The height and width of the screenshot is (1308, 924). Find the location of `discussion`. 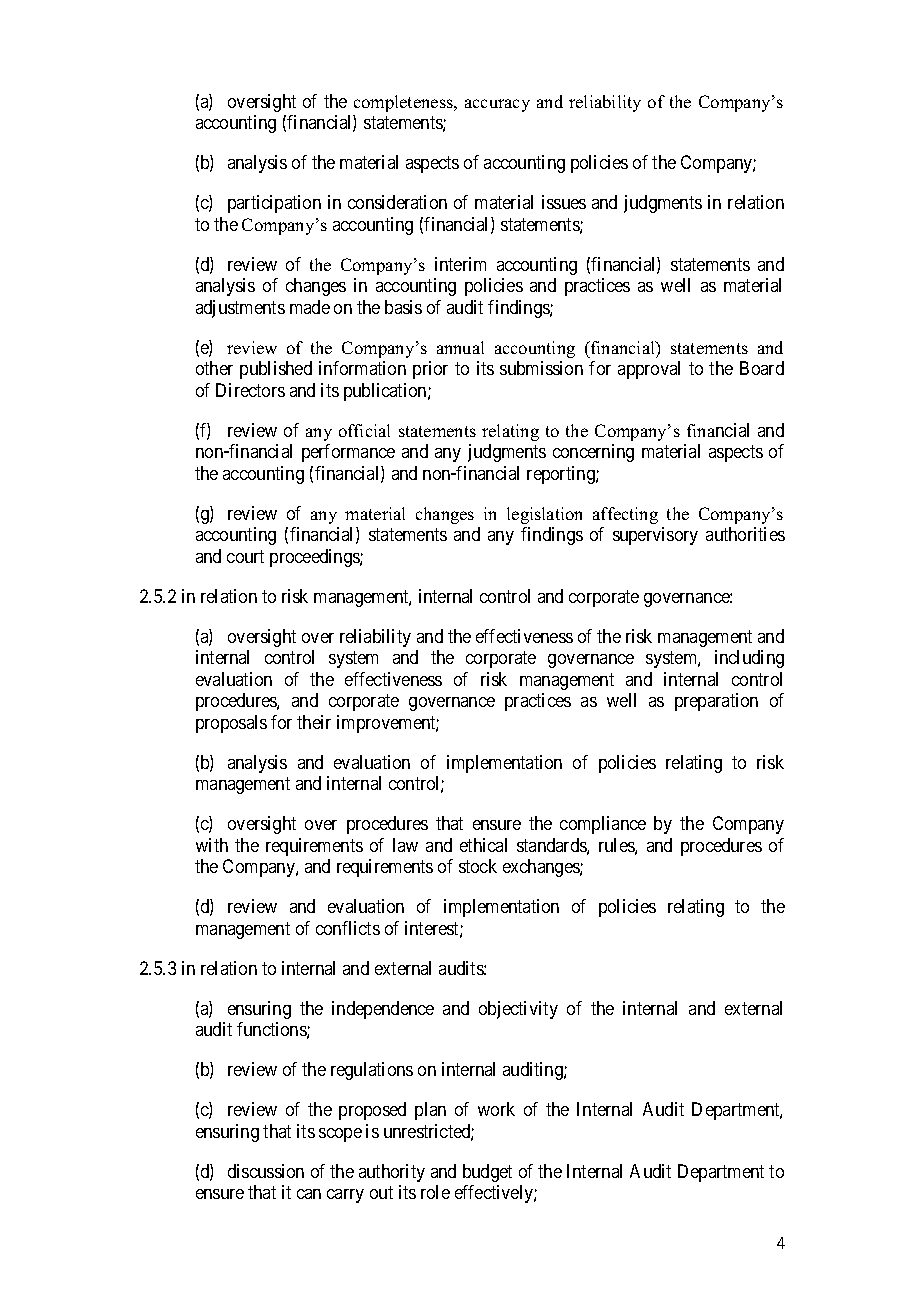

discussion is located at coordinates (266, 1171).
